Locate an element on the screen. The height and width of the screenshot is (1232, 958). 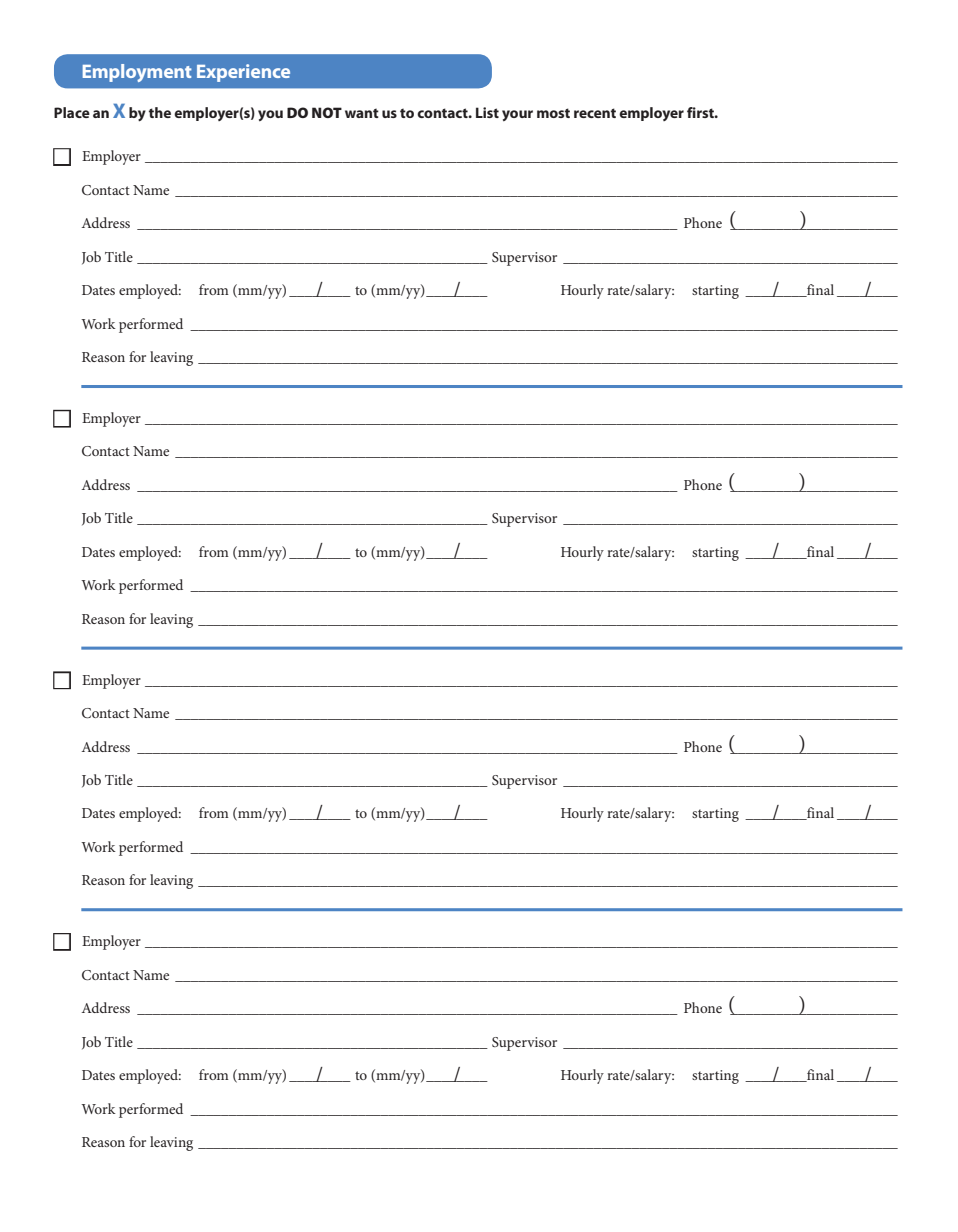
Experience is located at coordinates (243, 73).
